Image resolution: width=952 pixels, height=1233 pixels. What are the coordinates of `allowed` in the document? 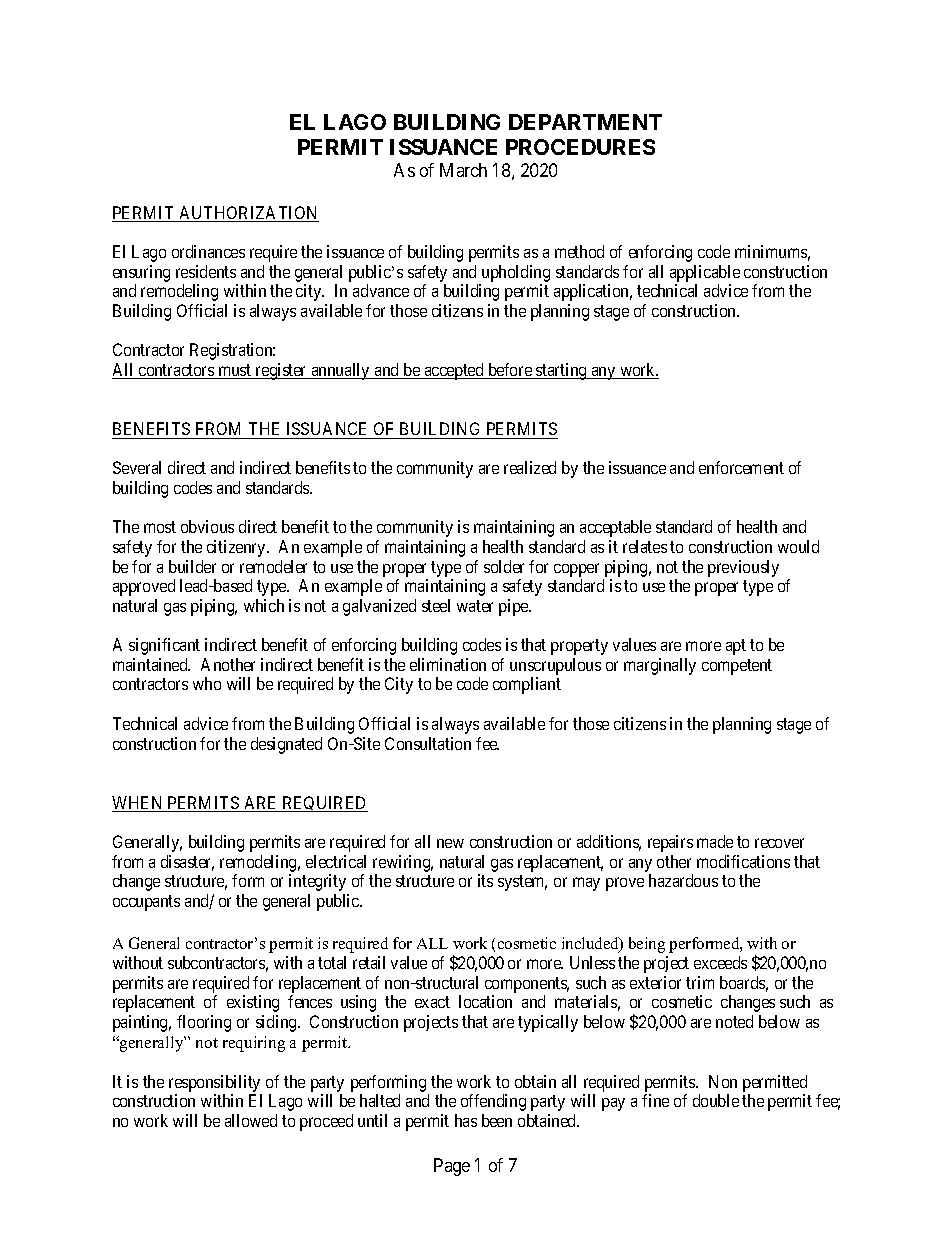 It's located at (251, 1120).
